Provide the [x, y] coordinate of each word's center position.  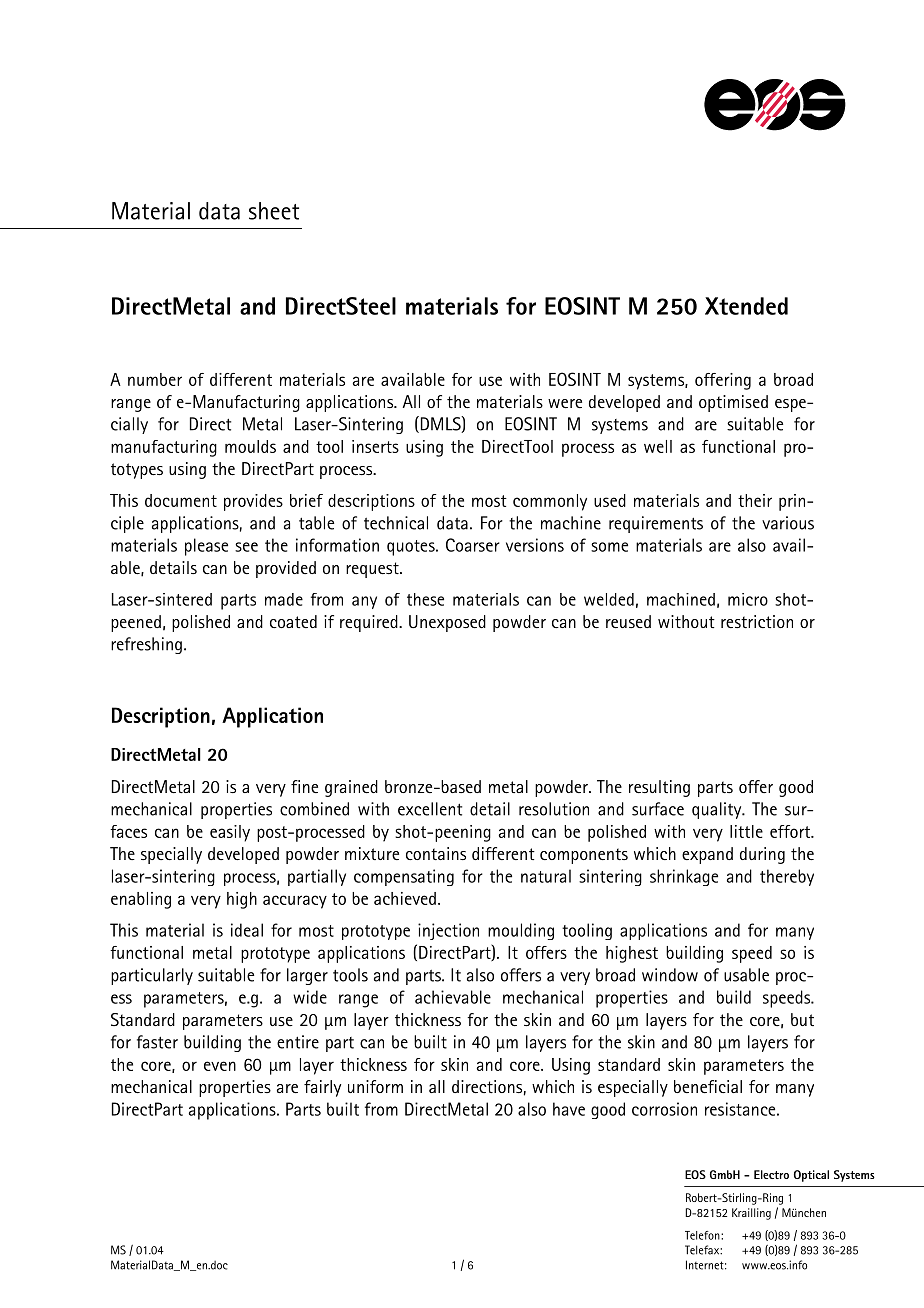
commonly [550, 502]
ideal [247, 930]
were [565, 403]
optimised [733, 403]
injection [448, 931]
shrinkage [684, 877]
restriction [757, 621]
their [755, 500]
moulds [250, 446]
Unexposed [447, 623]
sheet [274, 211]
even [220, 1066]
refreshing [146, 645]
